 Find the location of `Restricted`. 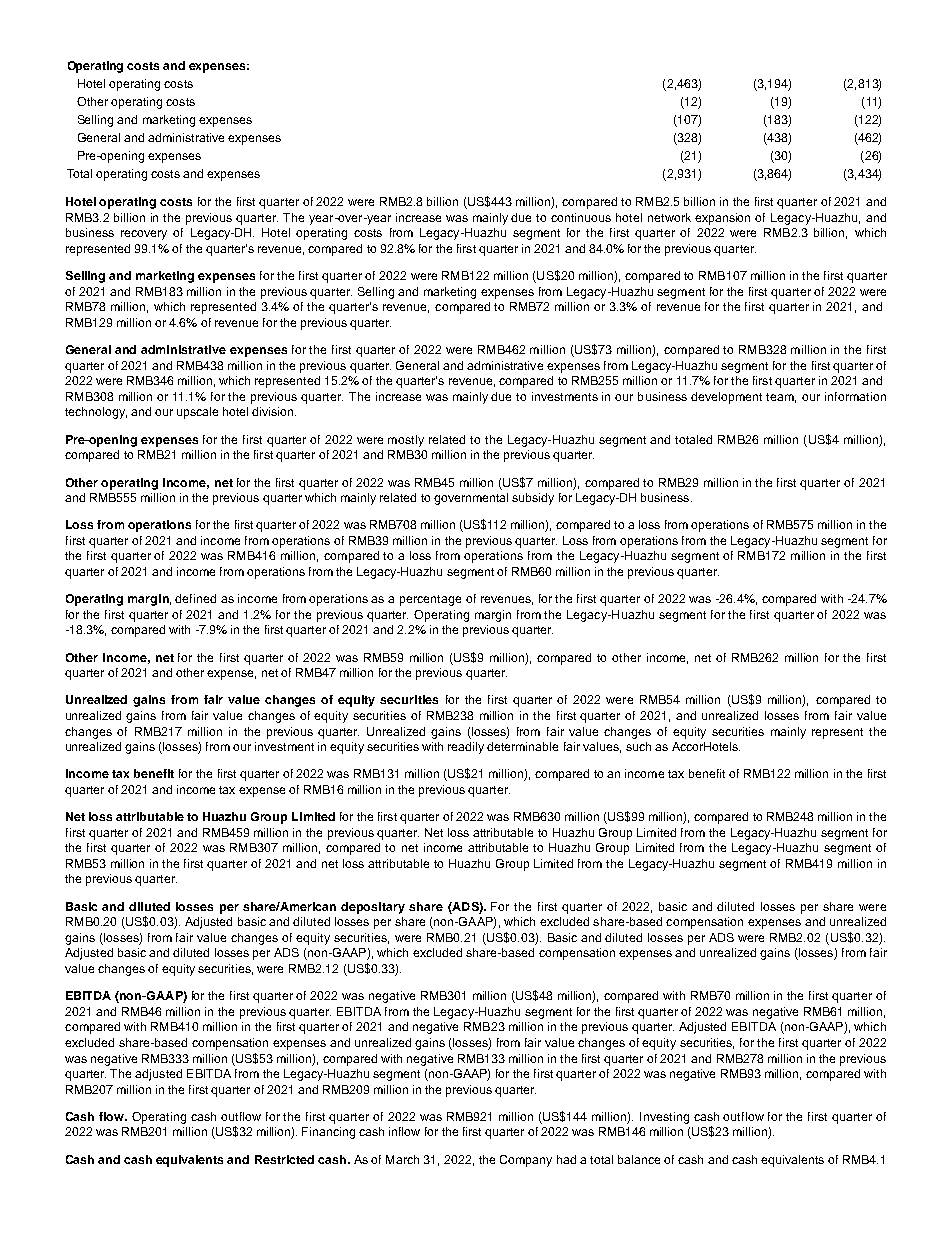

Restricted is located at coordinates (284, 1159).
